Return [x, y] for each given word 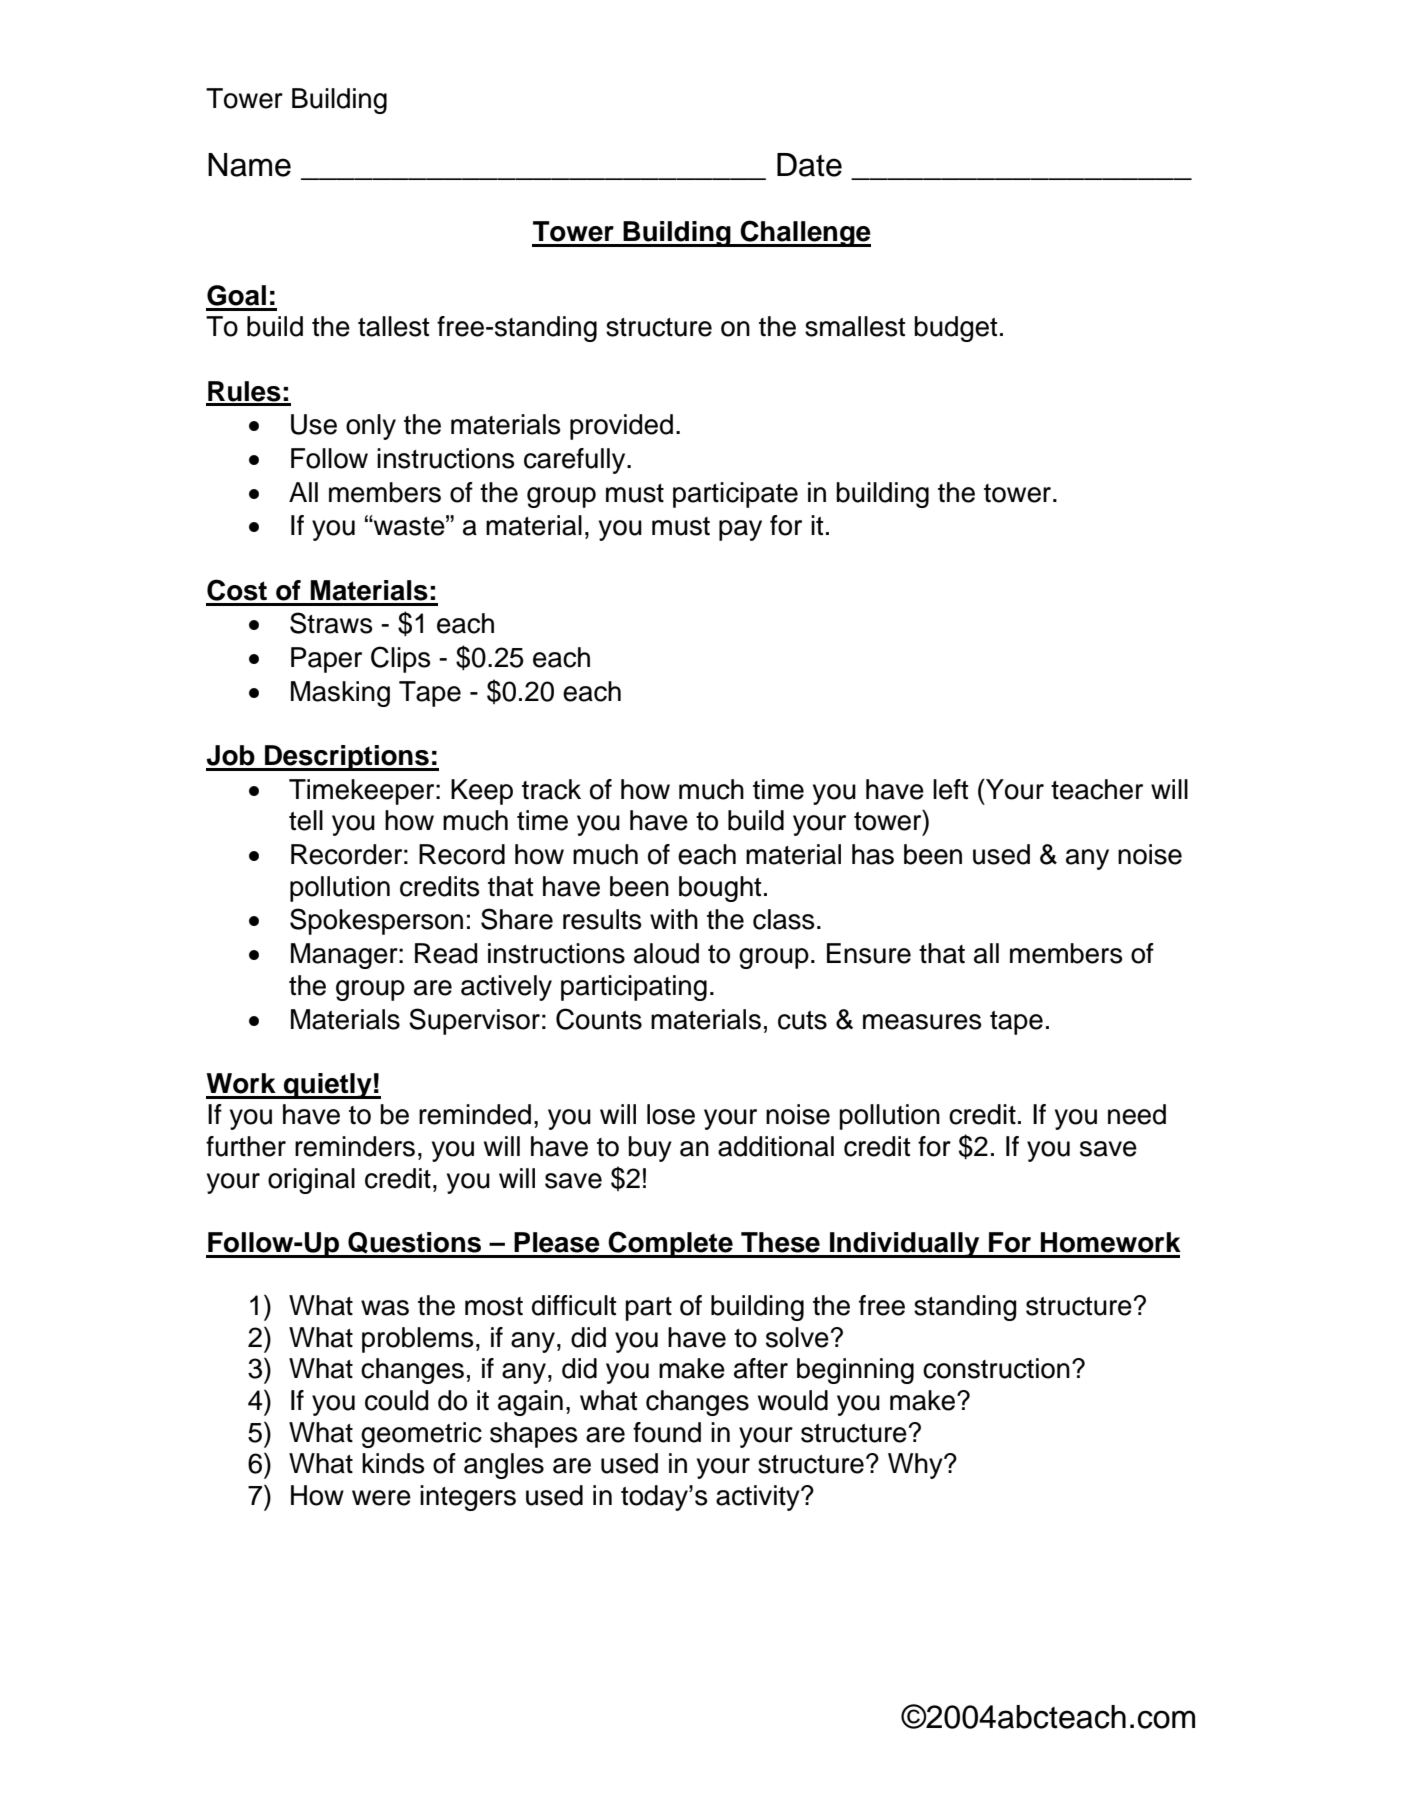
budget [956, 329]
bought [720, 889]
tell [306, 820]
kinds [393, 1463]
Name [249, 165]
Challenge [804, 233]
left [951, 789]
